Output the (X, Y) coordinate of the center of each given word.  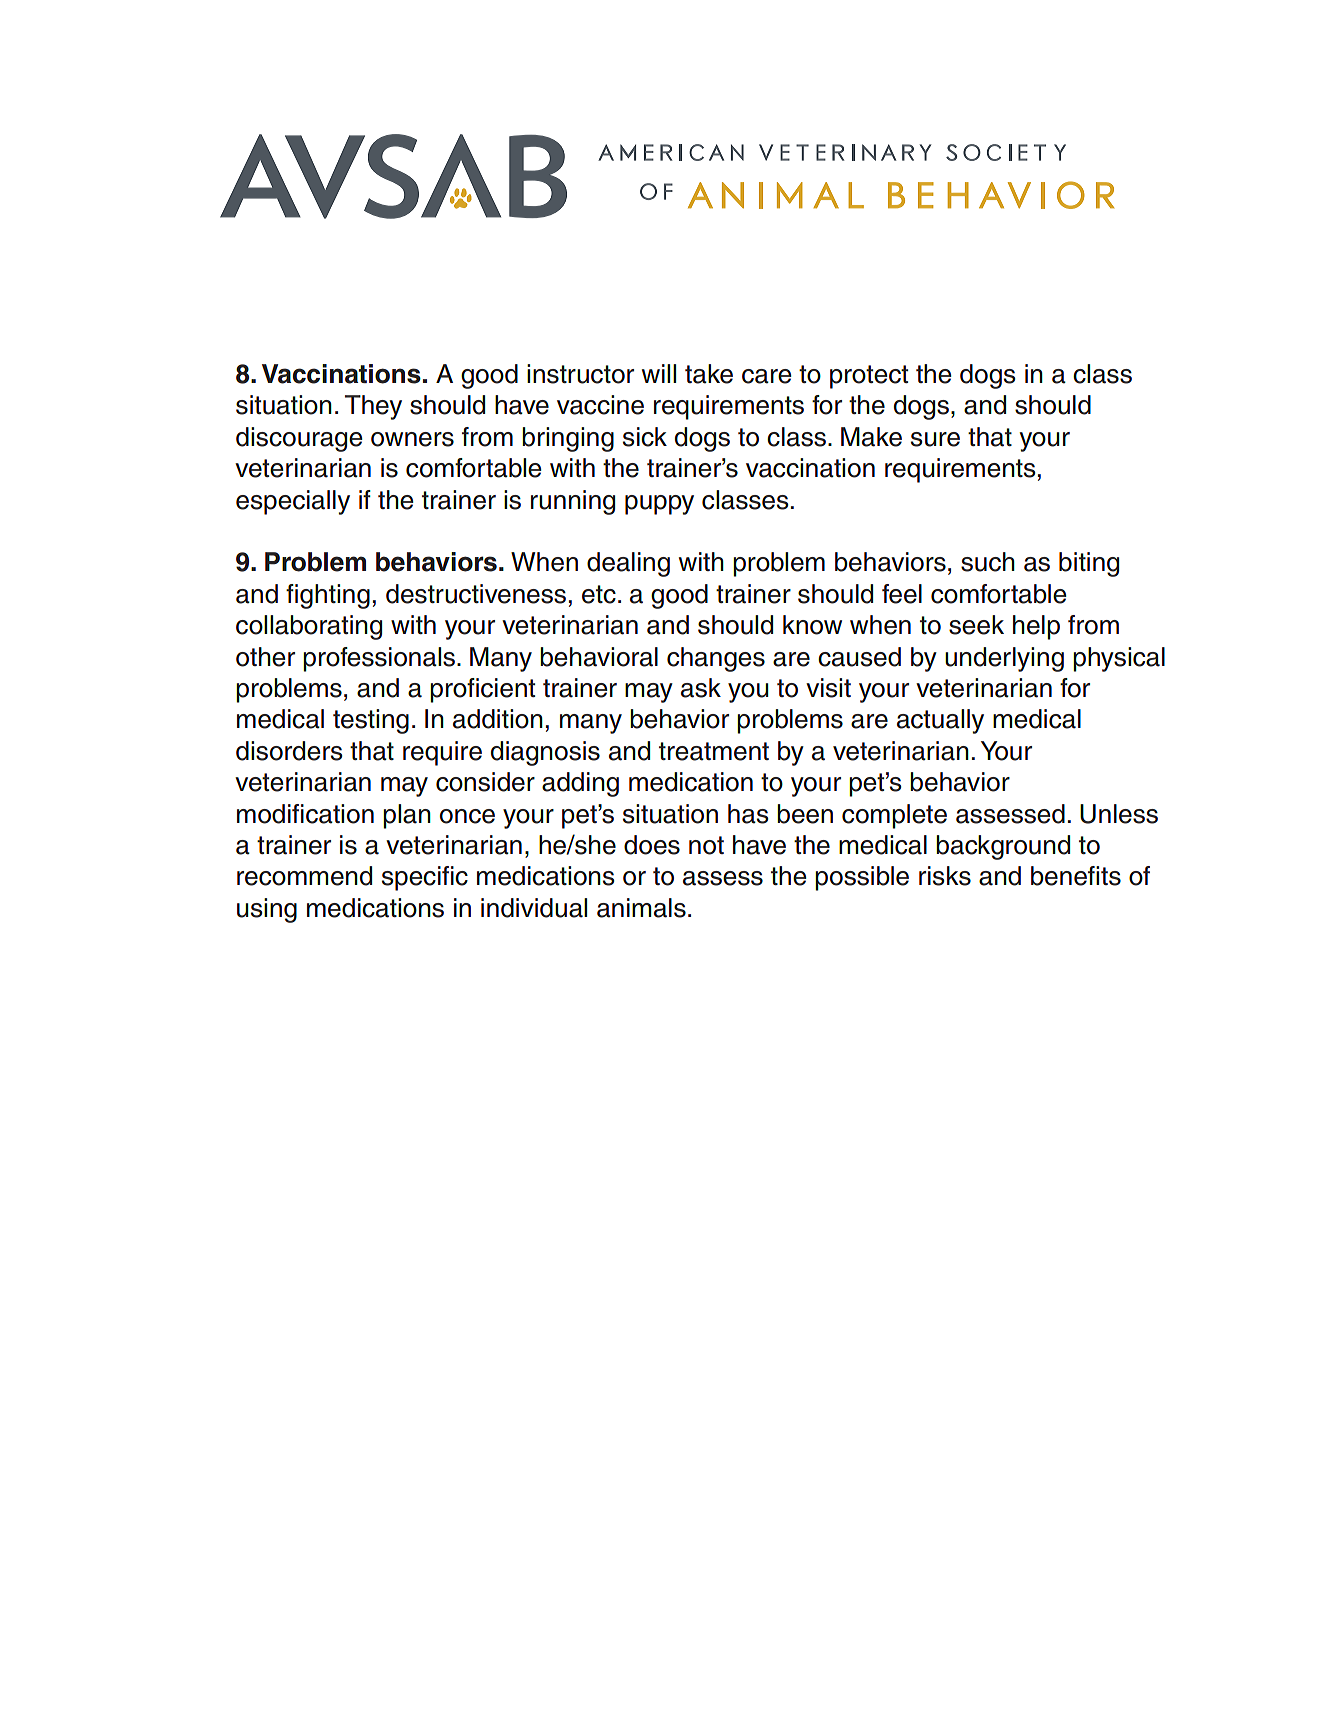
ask (701, 688)
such (988, 562)
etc (599, 594)
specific (425, 878)
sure (935, 439)
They (373, 407)
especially (293, 502)
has (748, 814)
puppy (659, 505)
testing (371, 721)
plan (407, 816)
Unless (1119, 814)
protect (869, 377)
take (709, 374)
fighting (328, 596)
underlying (1004, 659)
